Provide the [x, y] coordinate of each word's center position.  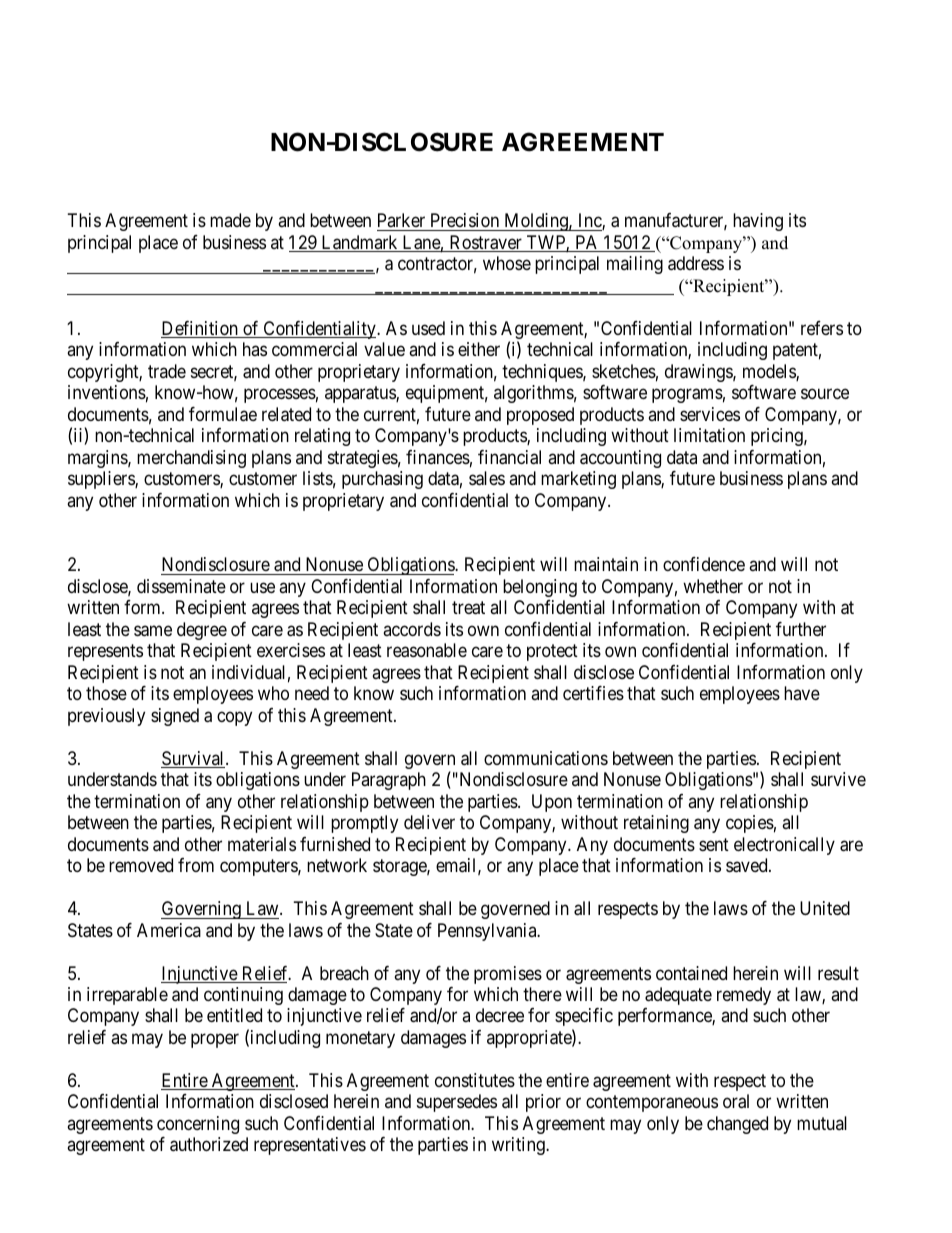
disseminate [181, 586]
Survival [194, 759]
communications [546, 758]
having [758, 222]
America [169, 930]
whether [713, 586]
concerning [198, 1125]
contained [691, 973]
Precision [465, 222]
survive [838, 779]
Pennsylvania [488, 932]
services [710, 414]
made [230, 220]
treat [468, 608]
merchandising [191, 459]
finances [438, 457]
